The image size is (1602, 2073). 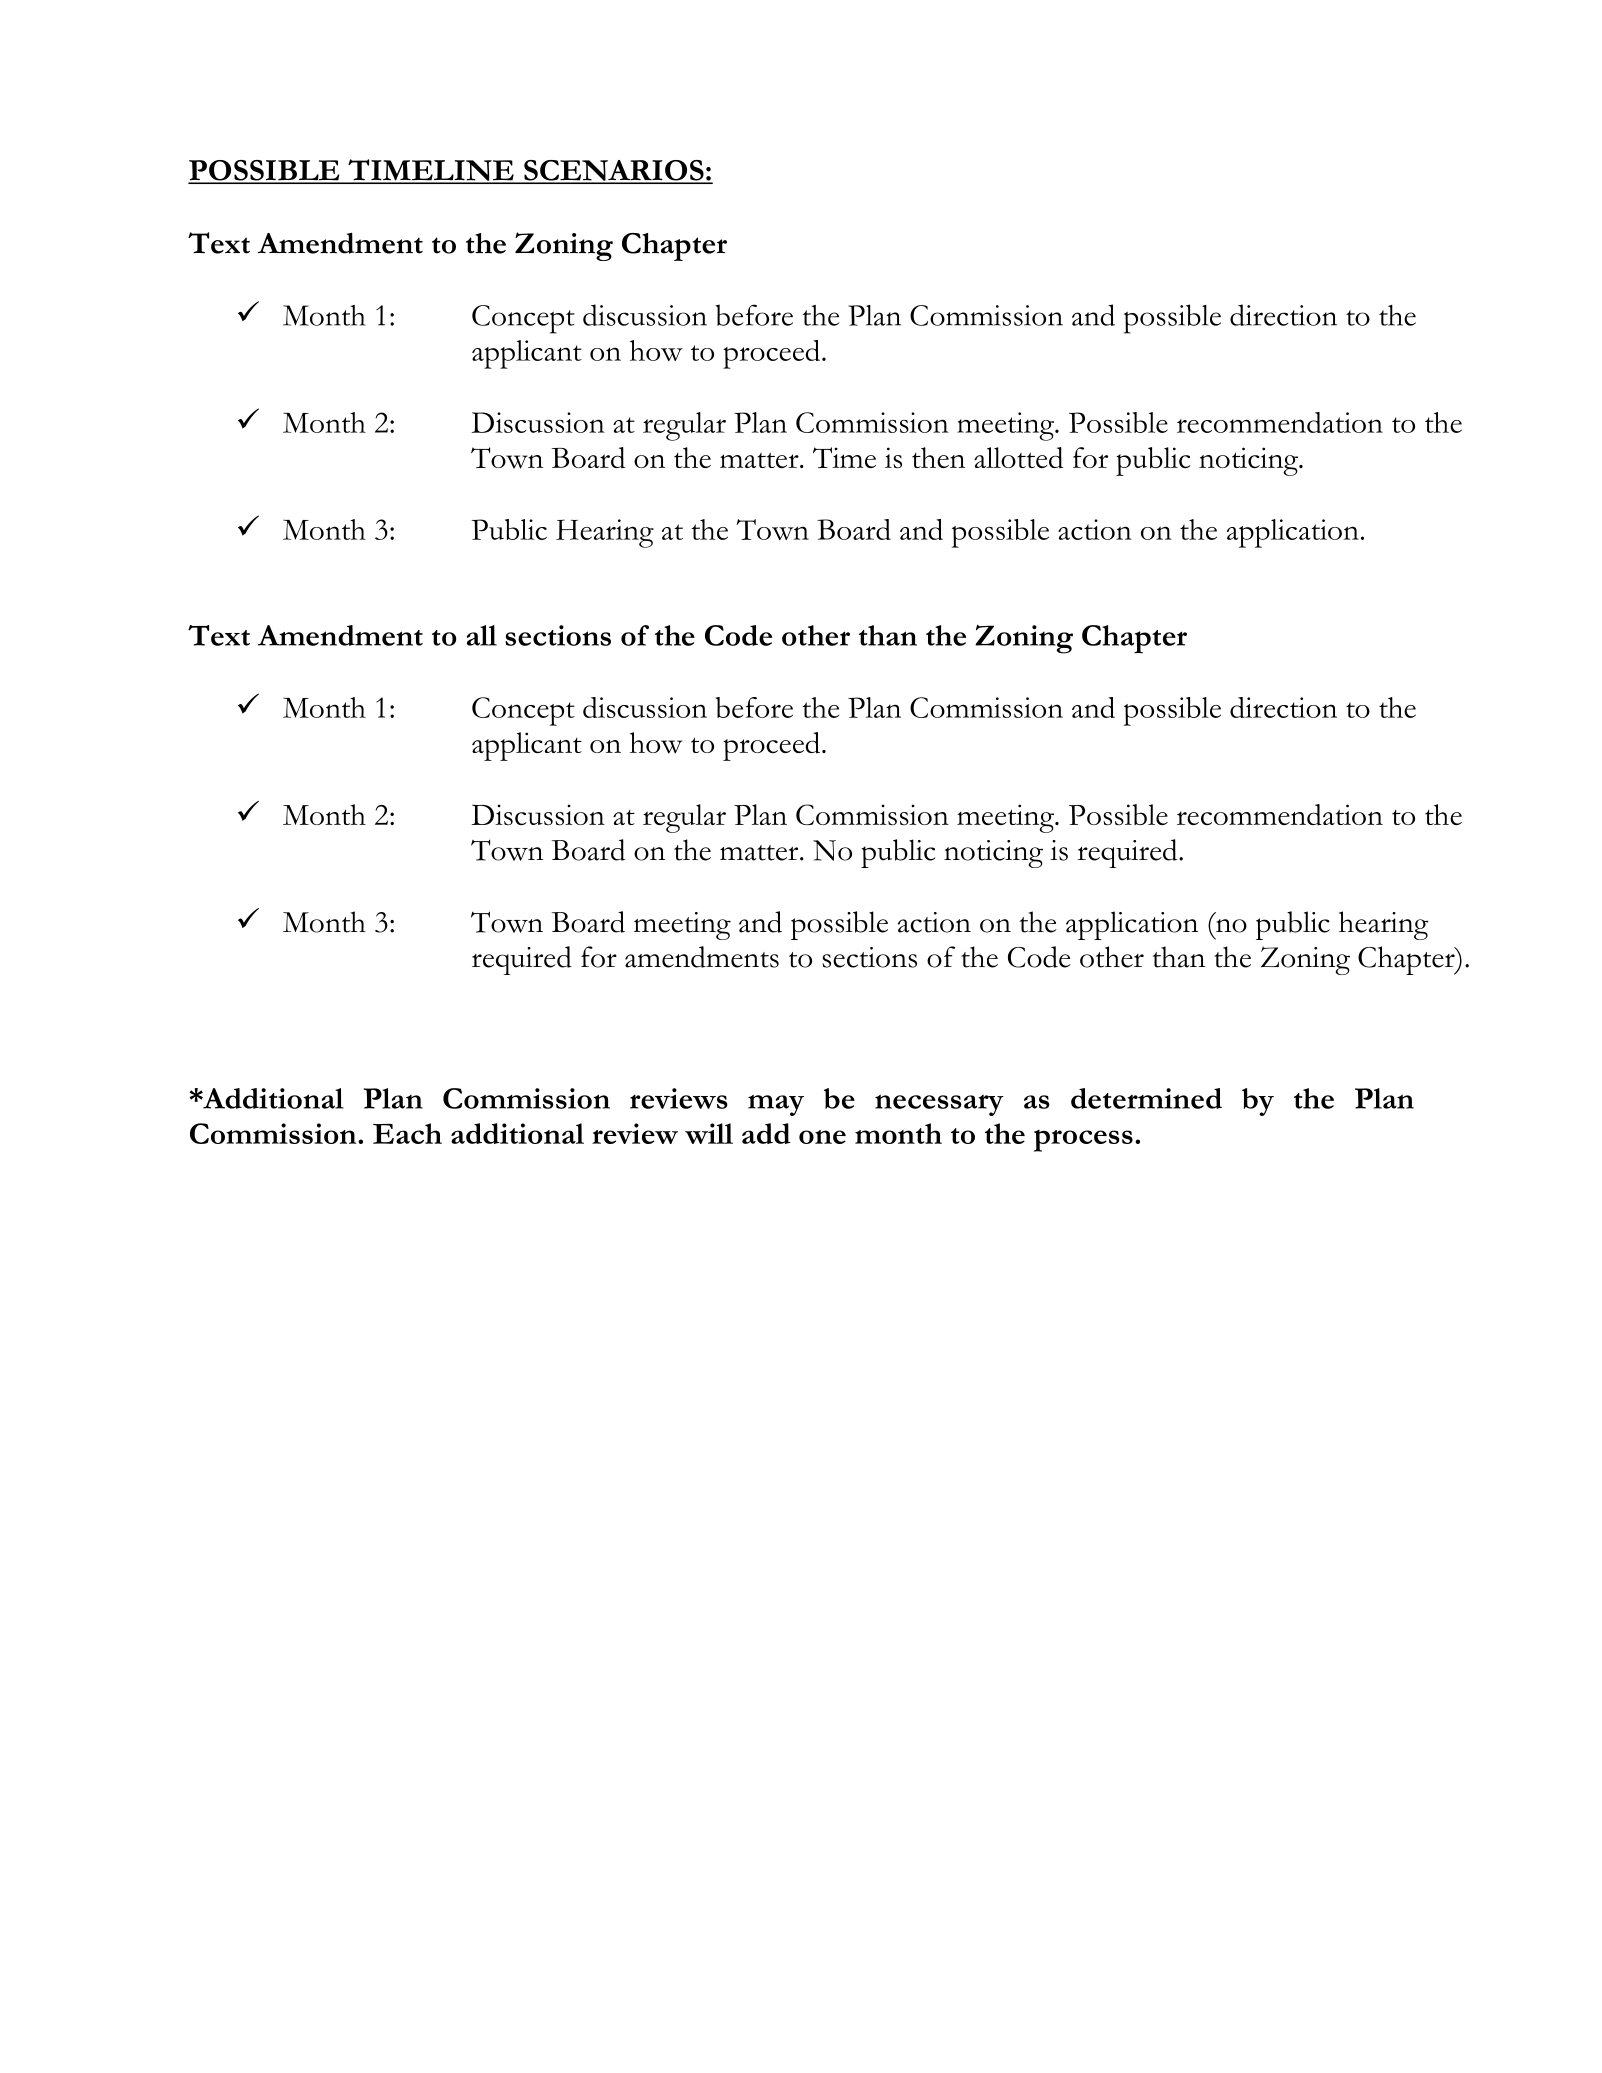 What do you see at coordinates (939, 1105) in the document?
I see `necessary` at bounding box center [939, 1105].
